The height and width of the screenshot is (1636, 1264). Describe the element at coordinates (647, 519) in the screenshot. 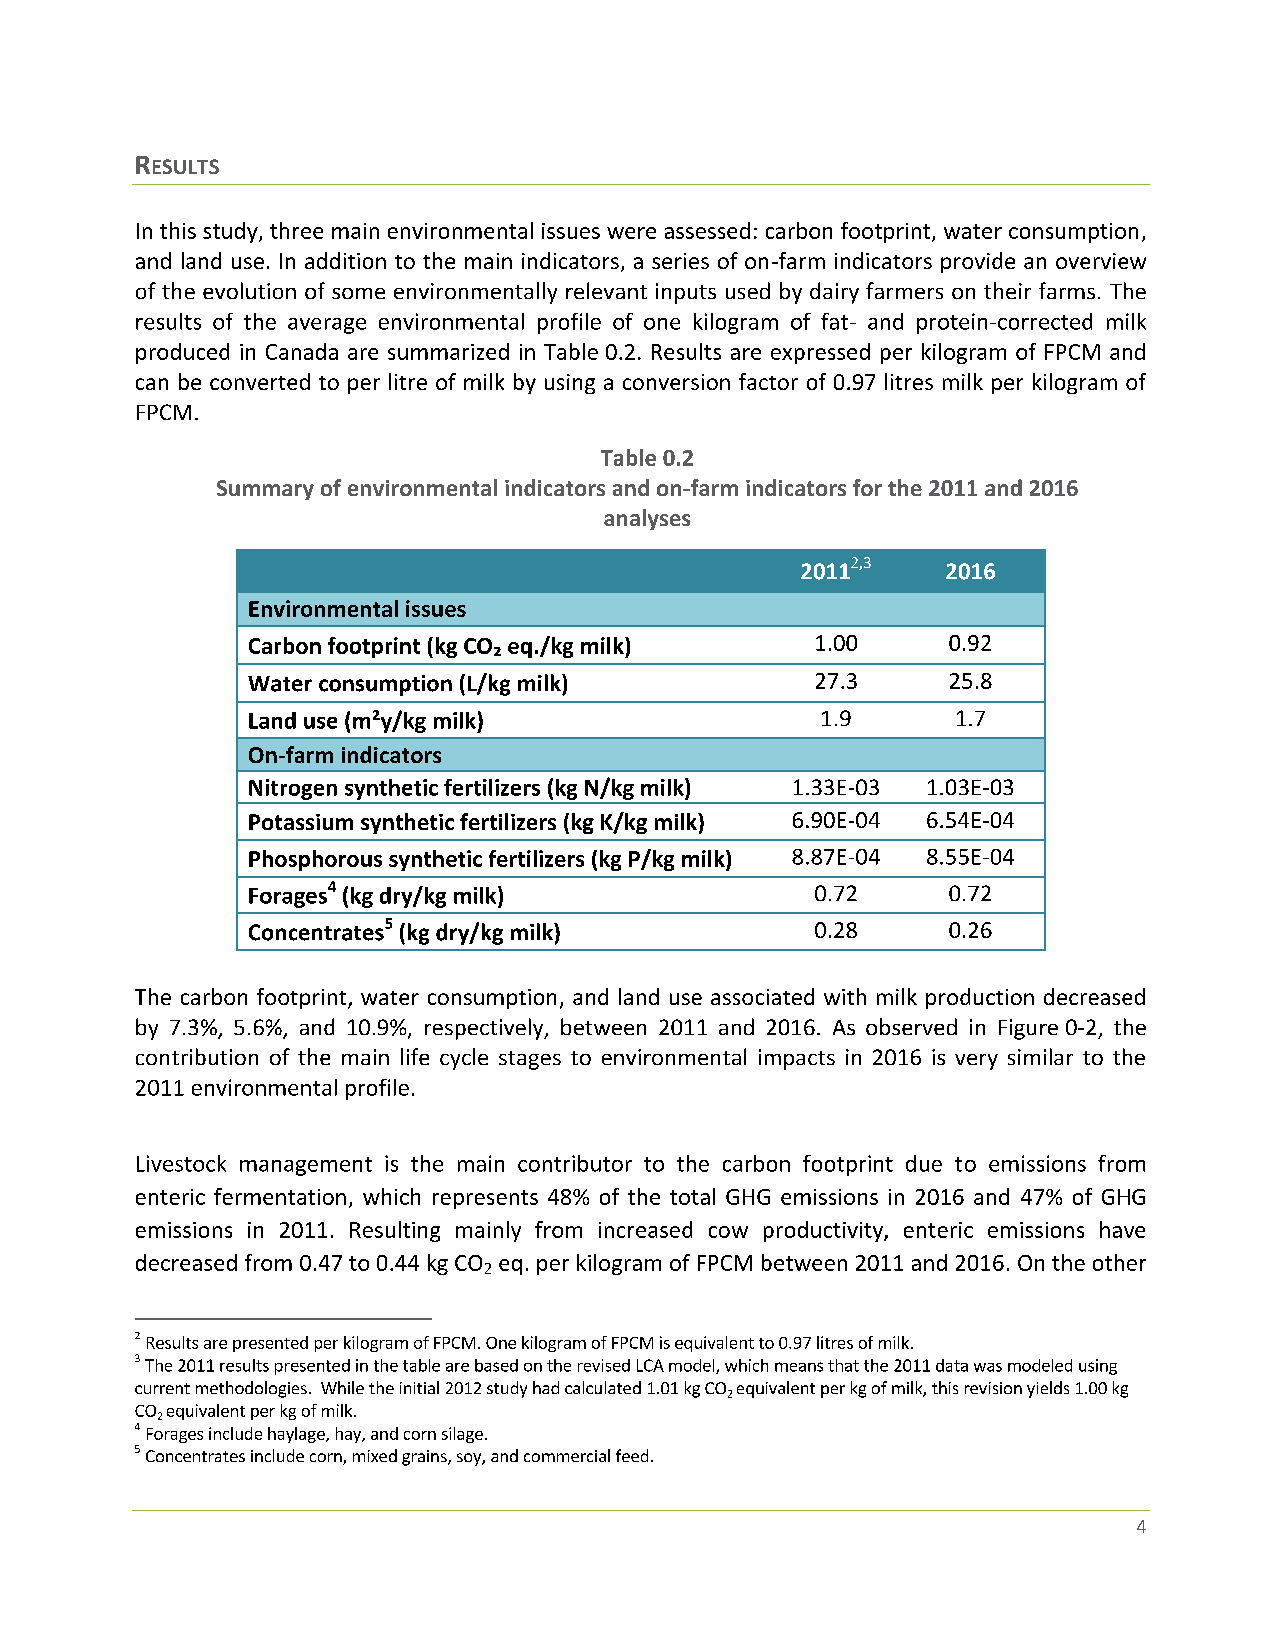

I see `analyses` at that location.
